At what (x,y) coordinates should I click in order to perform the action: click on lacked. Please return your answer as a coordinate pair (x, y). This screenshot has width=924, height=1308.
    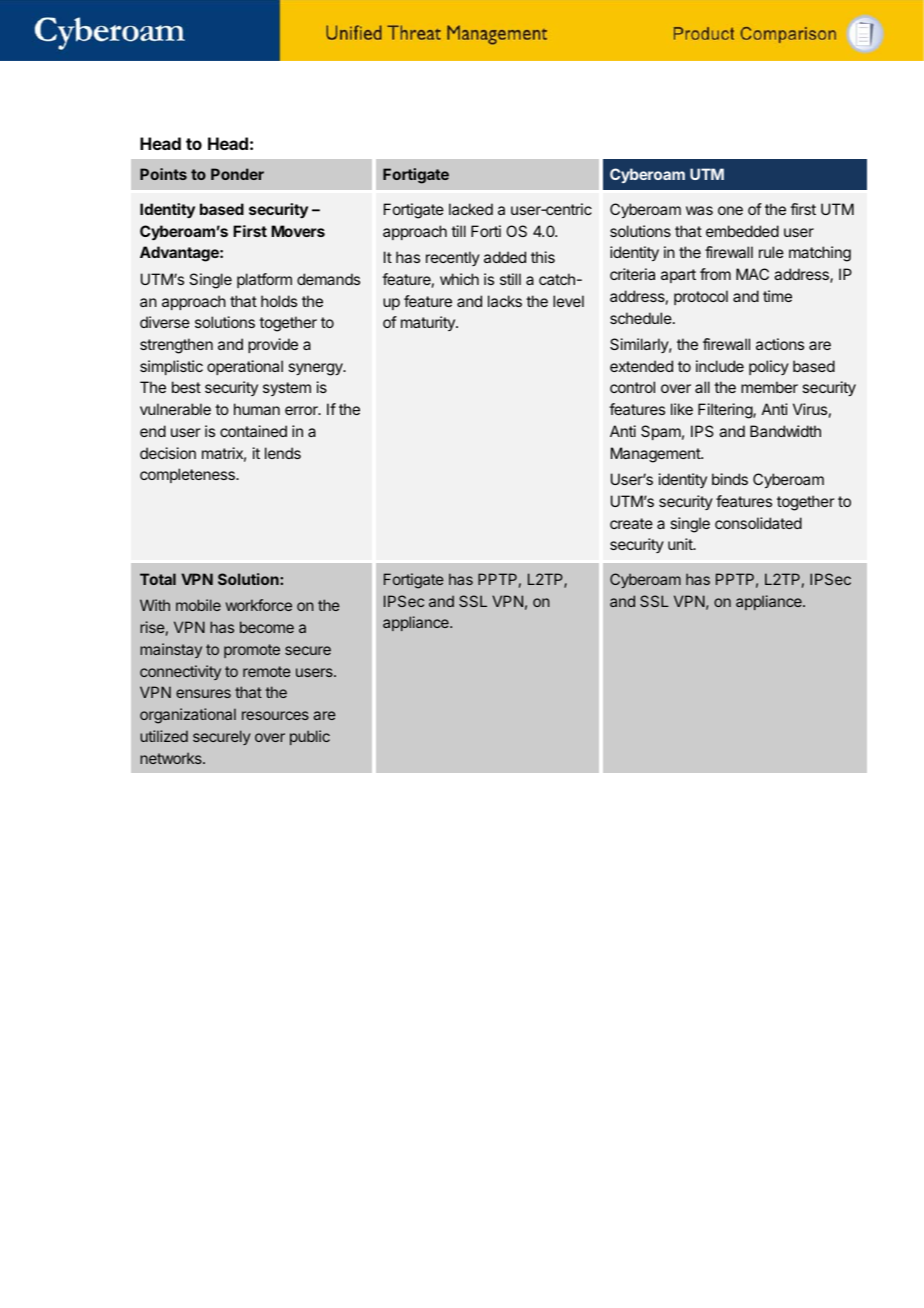
    Looking at the image, I should click on (471, 209).
